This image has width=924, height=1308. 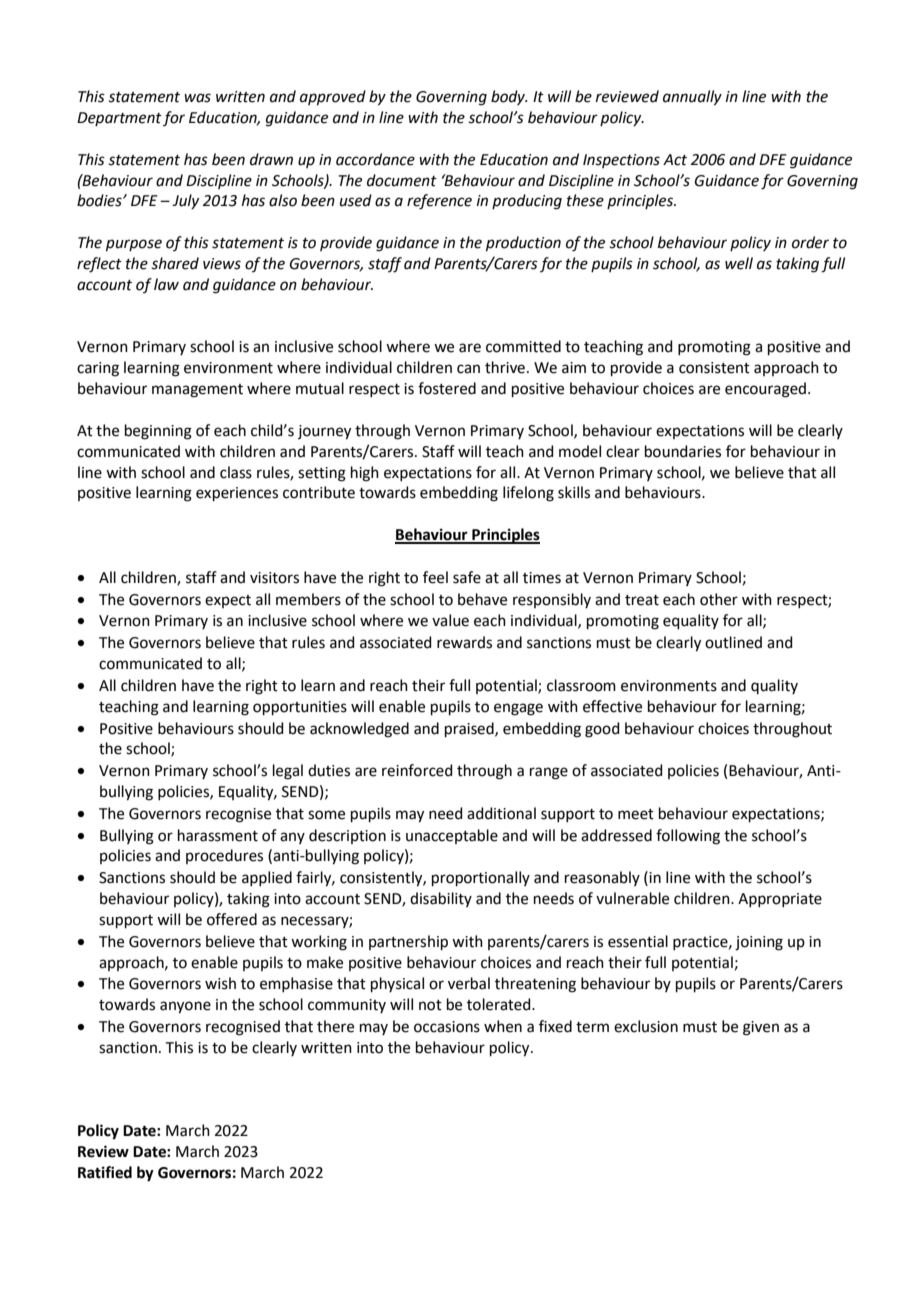 I want to click on body, so click(x=509, y=97).
